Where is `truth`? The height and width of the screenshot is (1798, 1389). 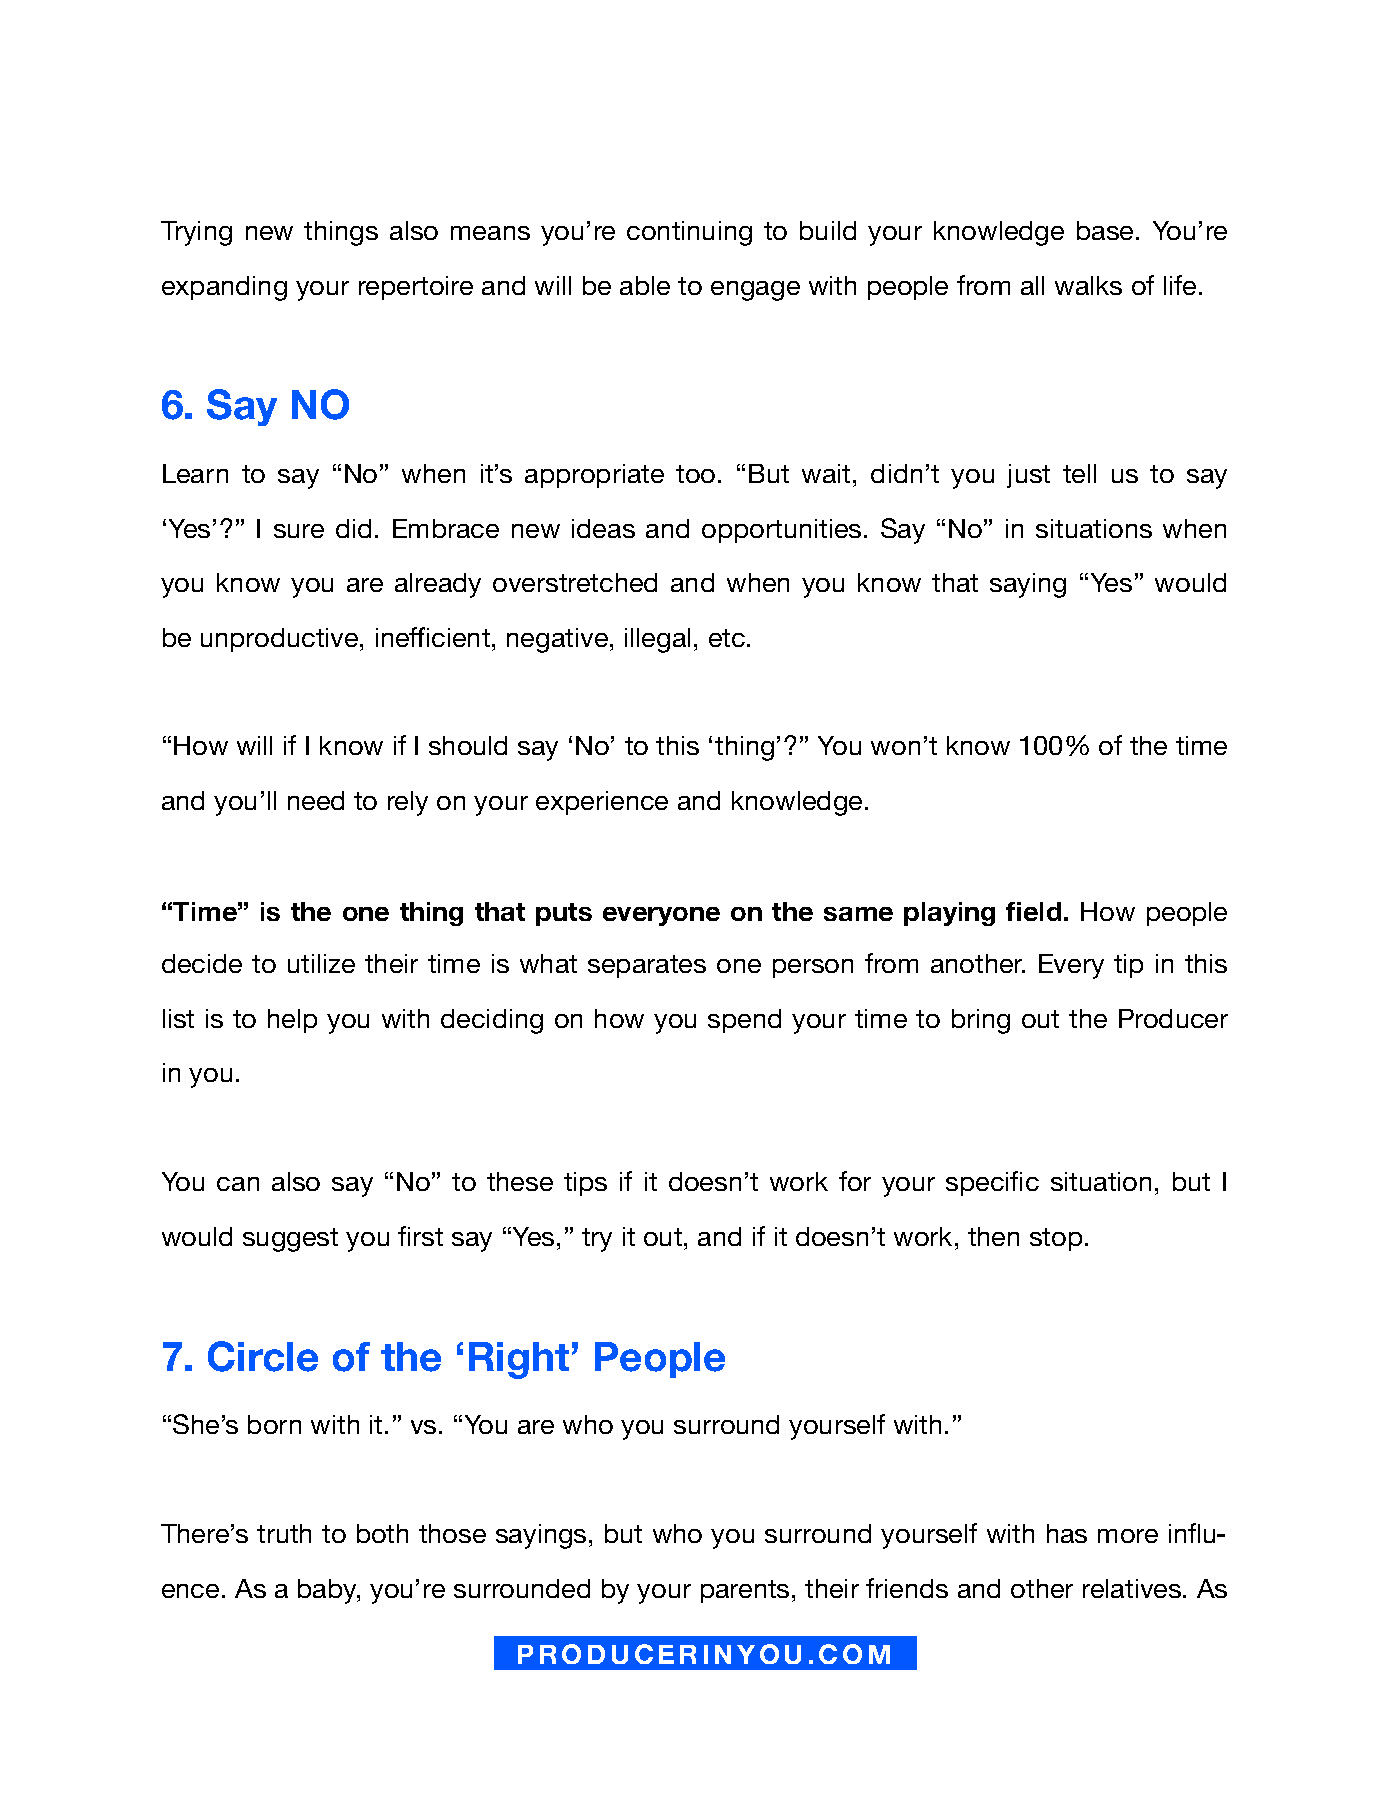
truth is located at coordinates (284, 1533).
